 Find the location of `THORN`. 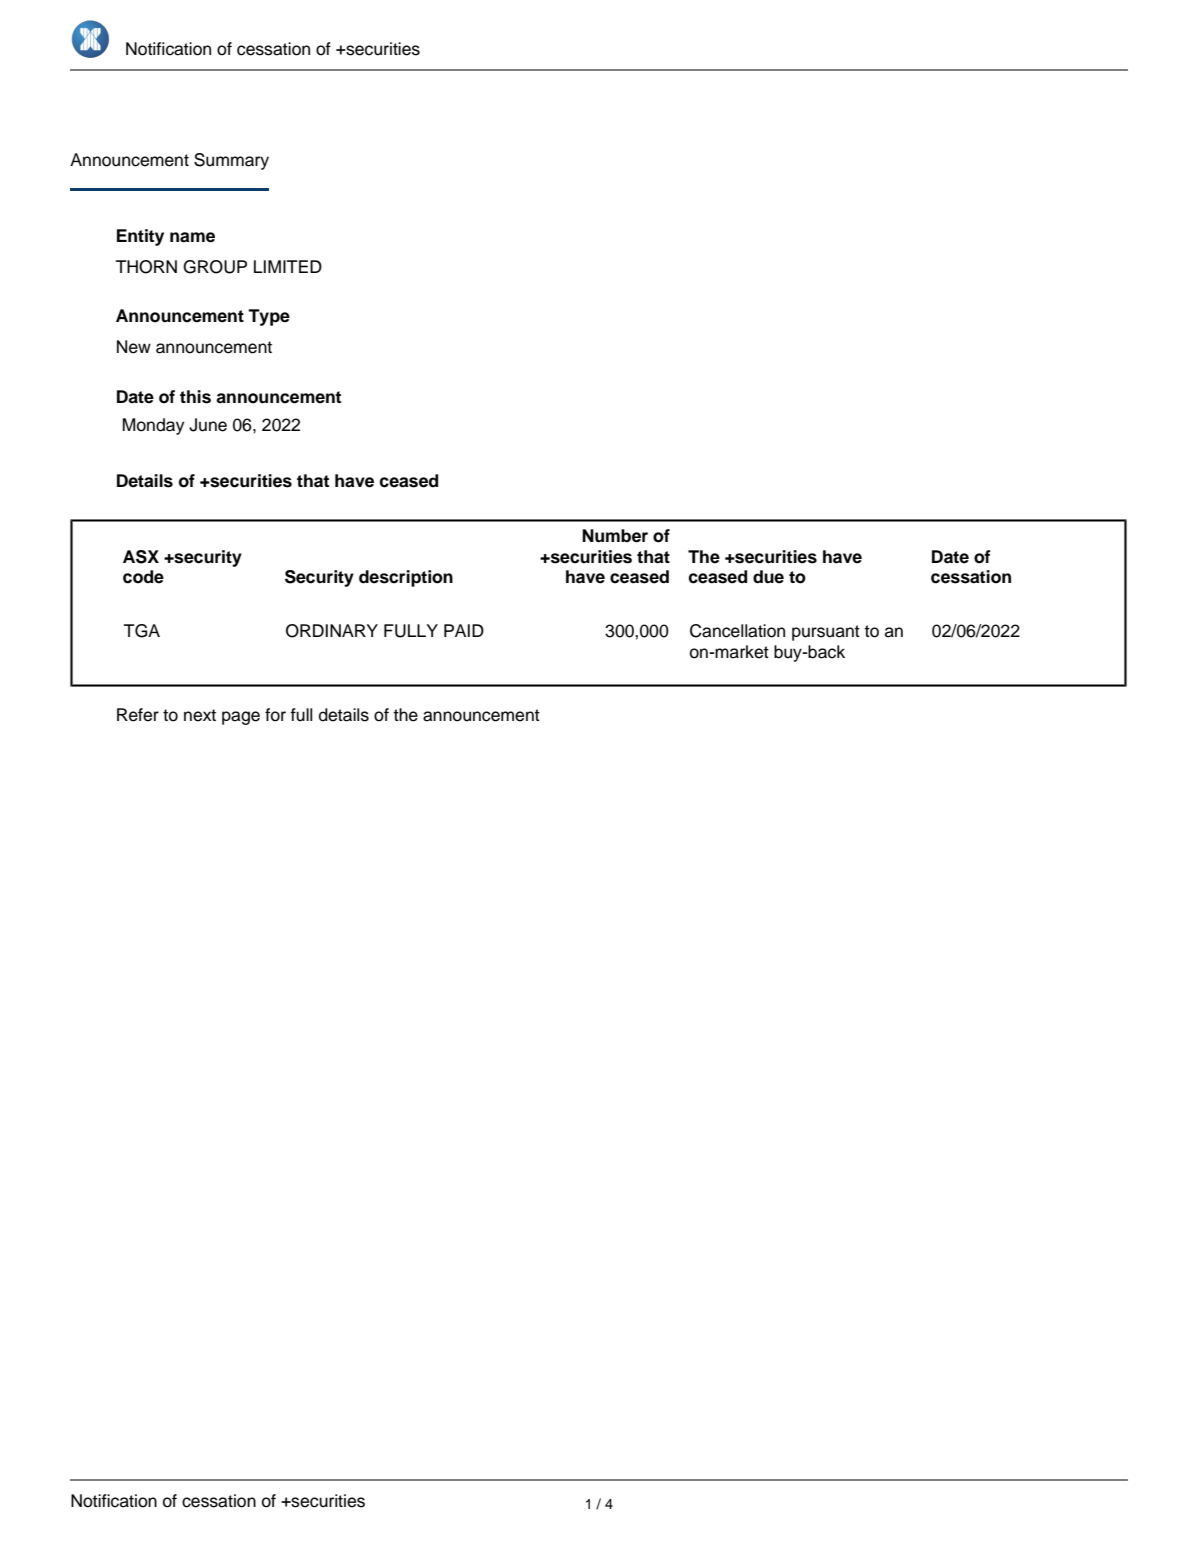

THORN is located at coordinates (146, 267).
